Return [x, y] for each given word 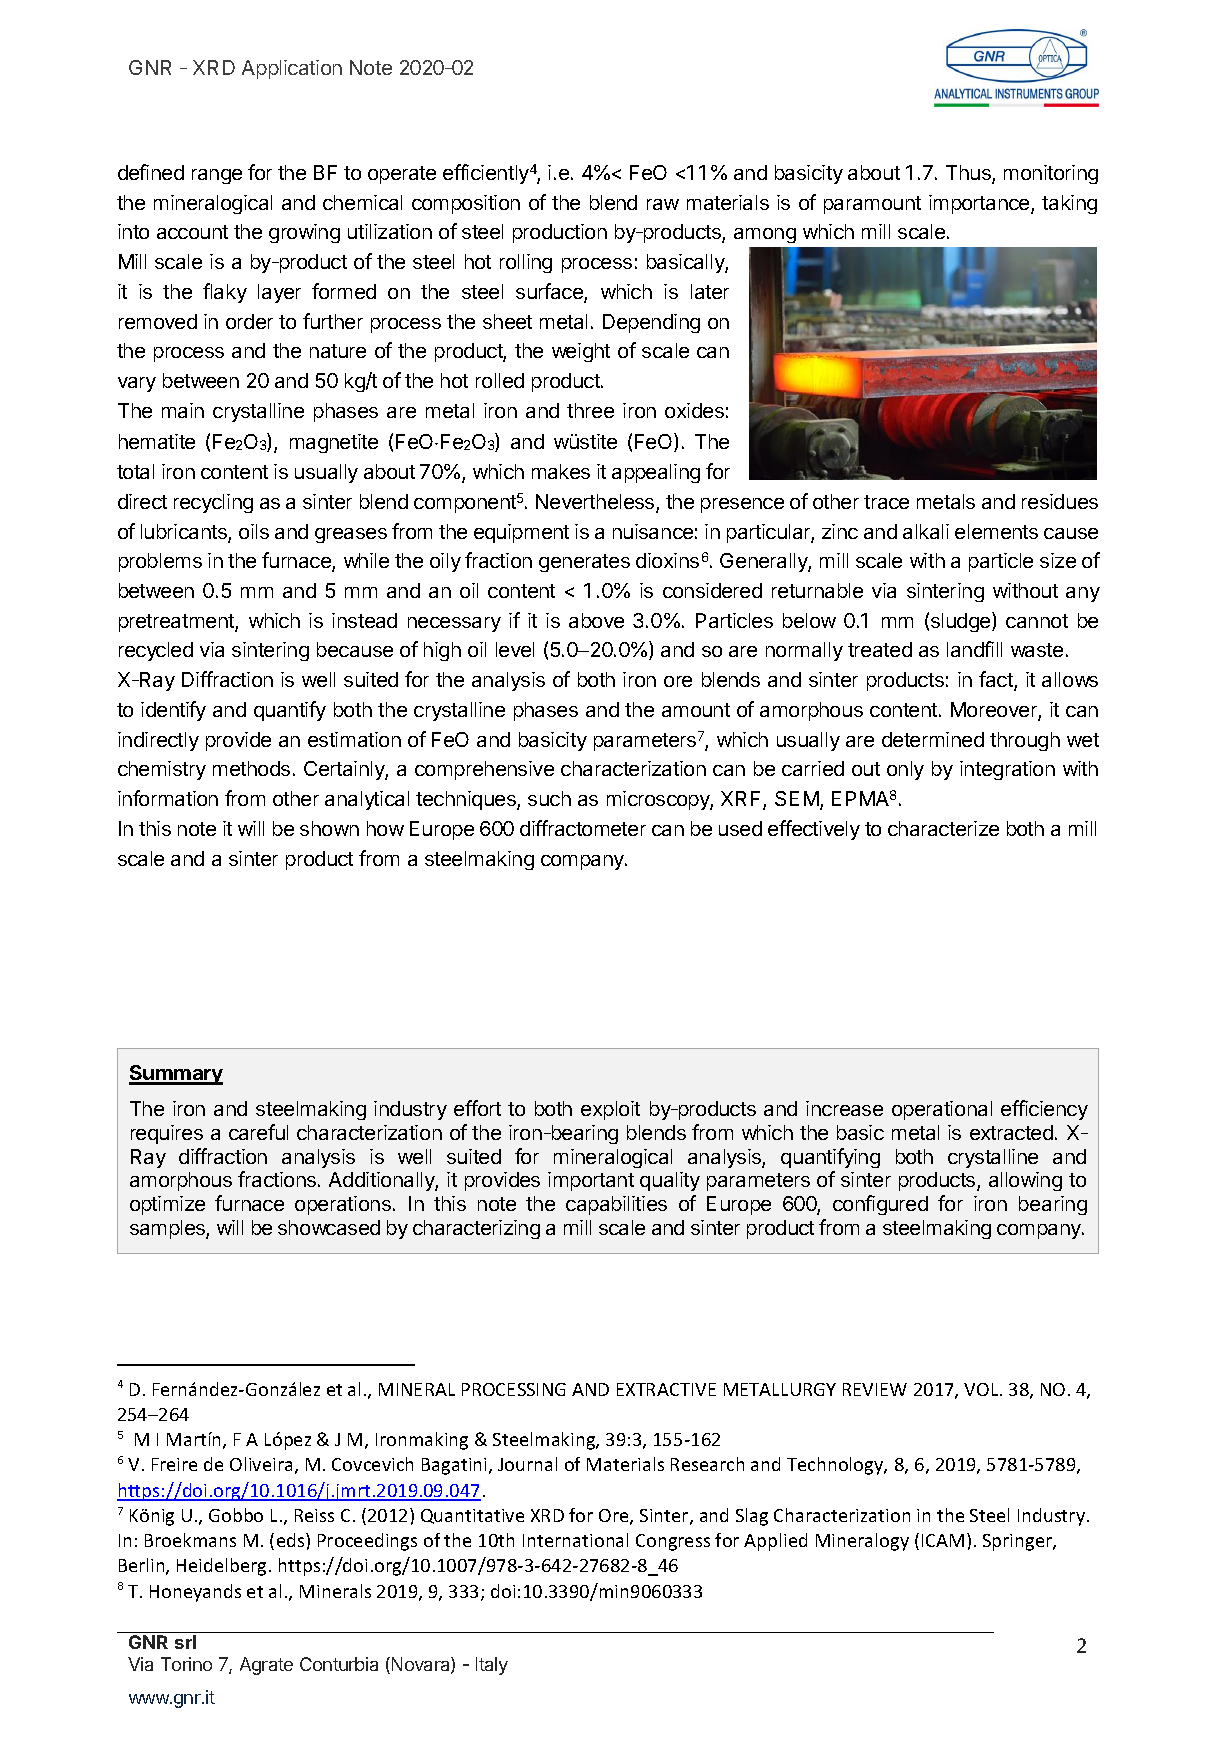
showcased [329, 1227]
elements [996, 531]
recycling [213, 503]
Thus [969, 174]
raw [663, 204]
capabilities [616, 1205]
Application [292, 69]
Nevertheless [596, 503]
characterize [943, 828]
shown [329, 828]
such [549, 798]
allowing [1025, 1181]
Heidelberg [223, 1567]
